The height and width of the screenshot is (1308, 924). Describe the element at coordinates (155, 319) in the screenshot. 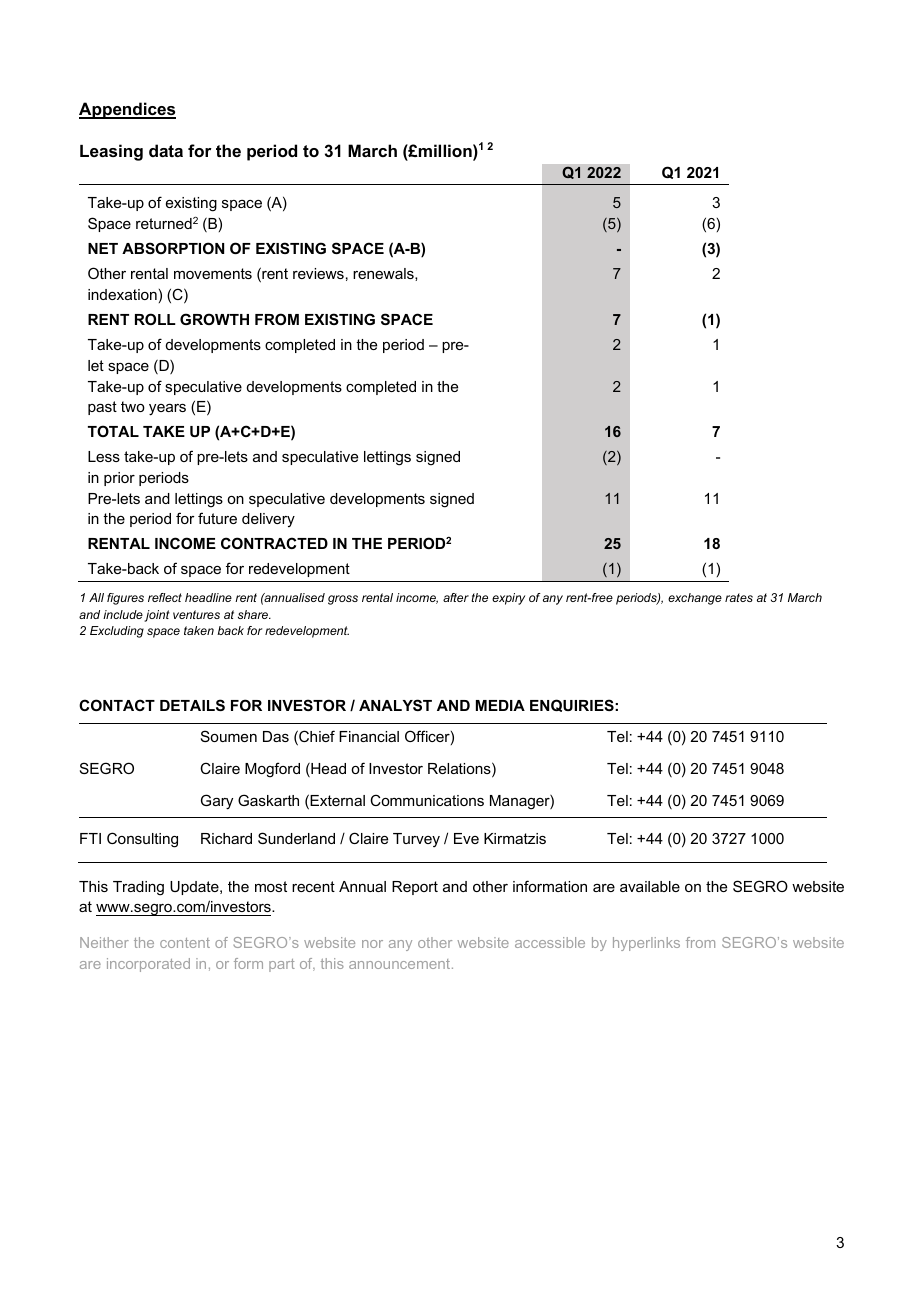

I see `ROLL` at that location.
